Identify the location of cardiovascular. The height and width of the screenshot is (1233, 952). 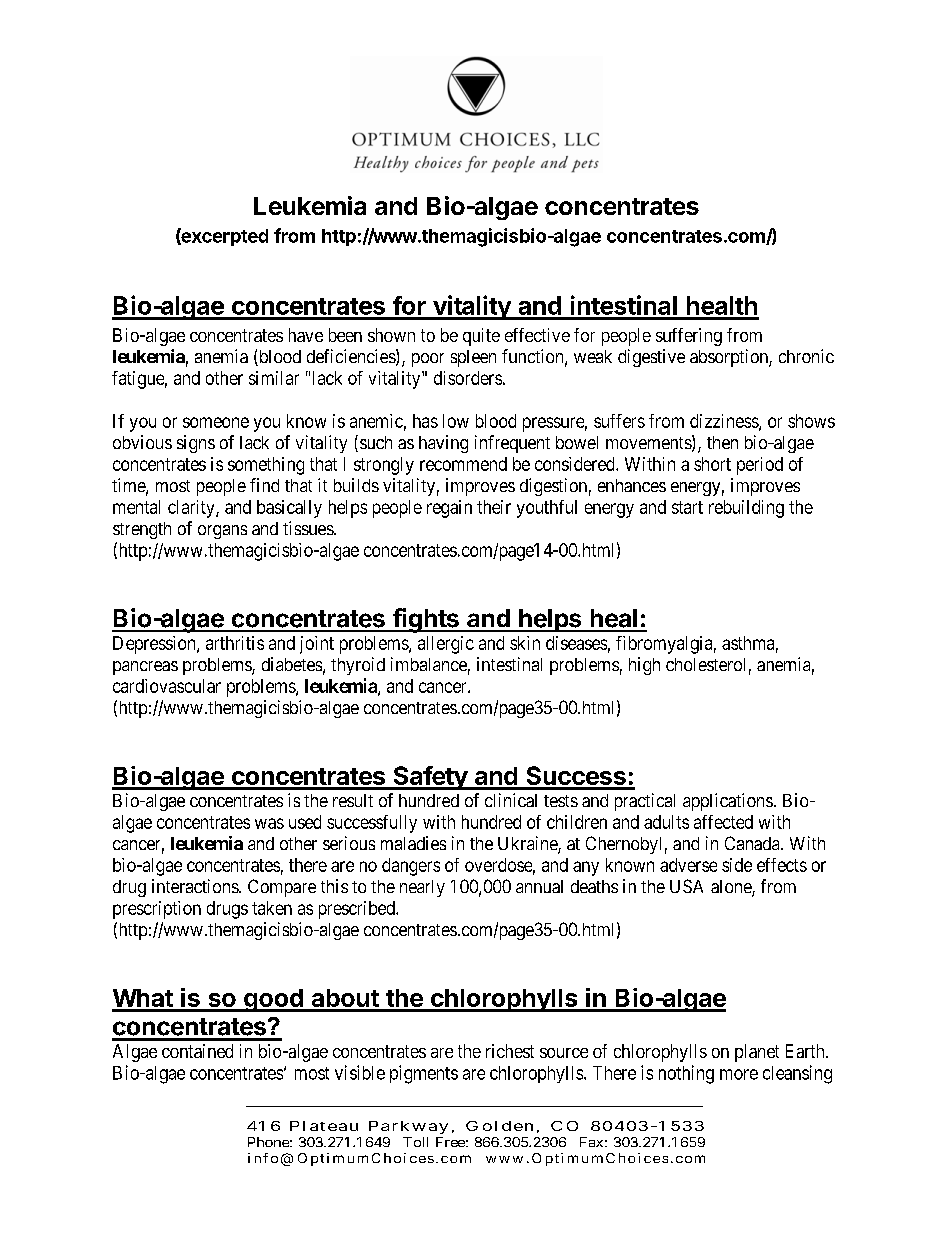
(167, 686).
